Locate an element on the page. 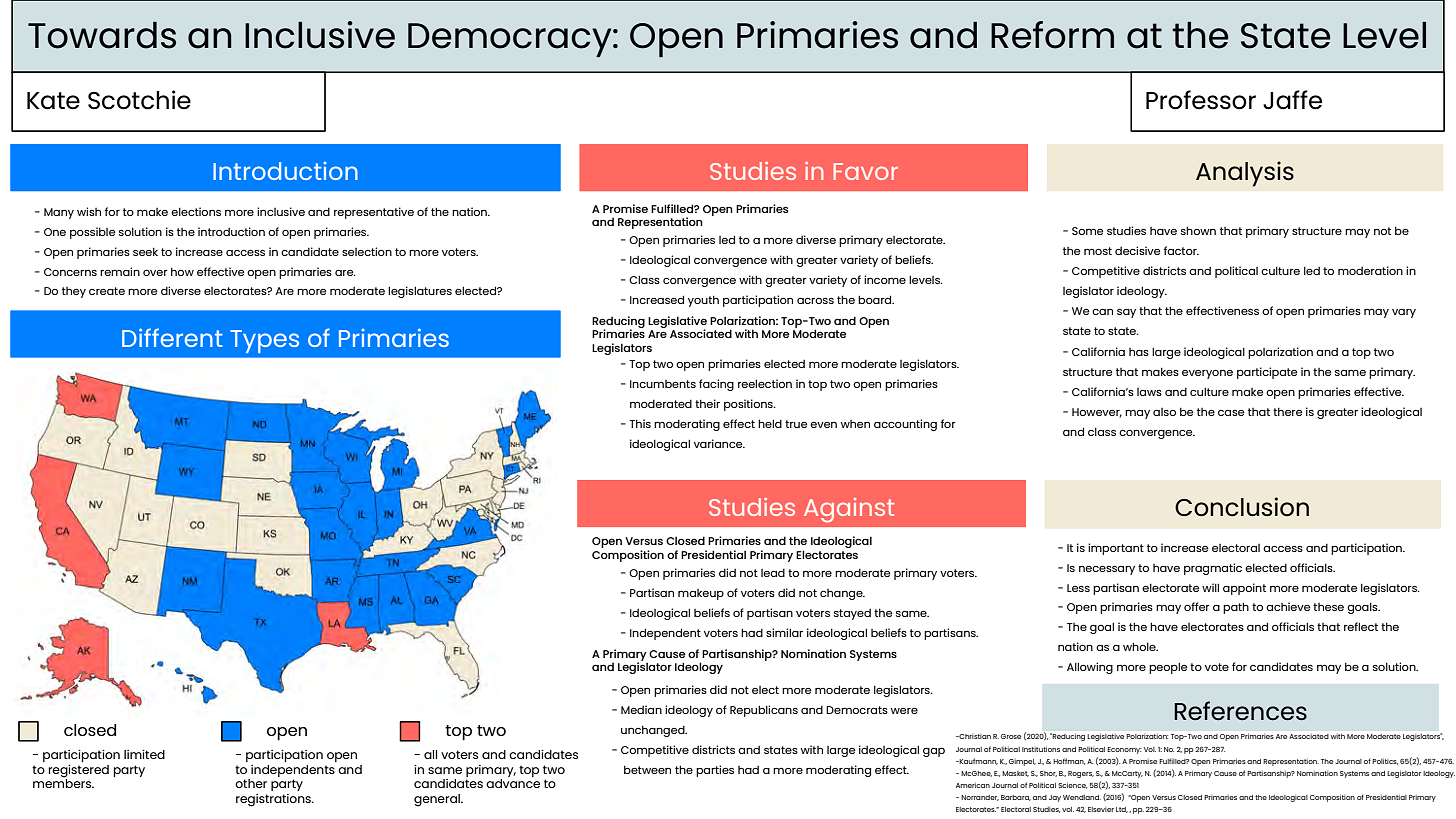  Professor is located at coordinates (1201, 100).
